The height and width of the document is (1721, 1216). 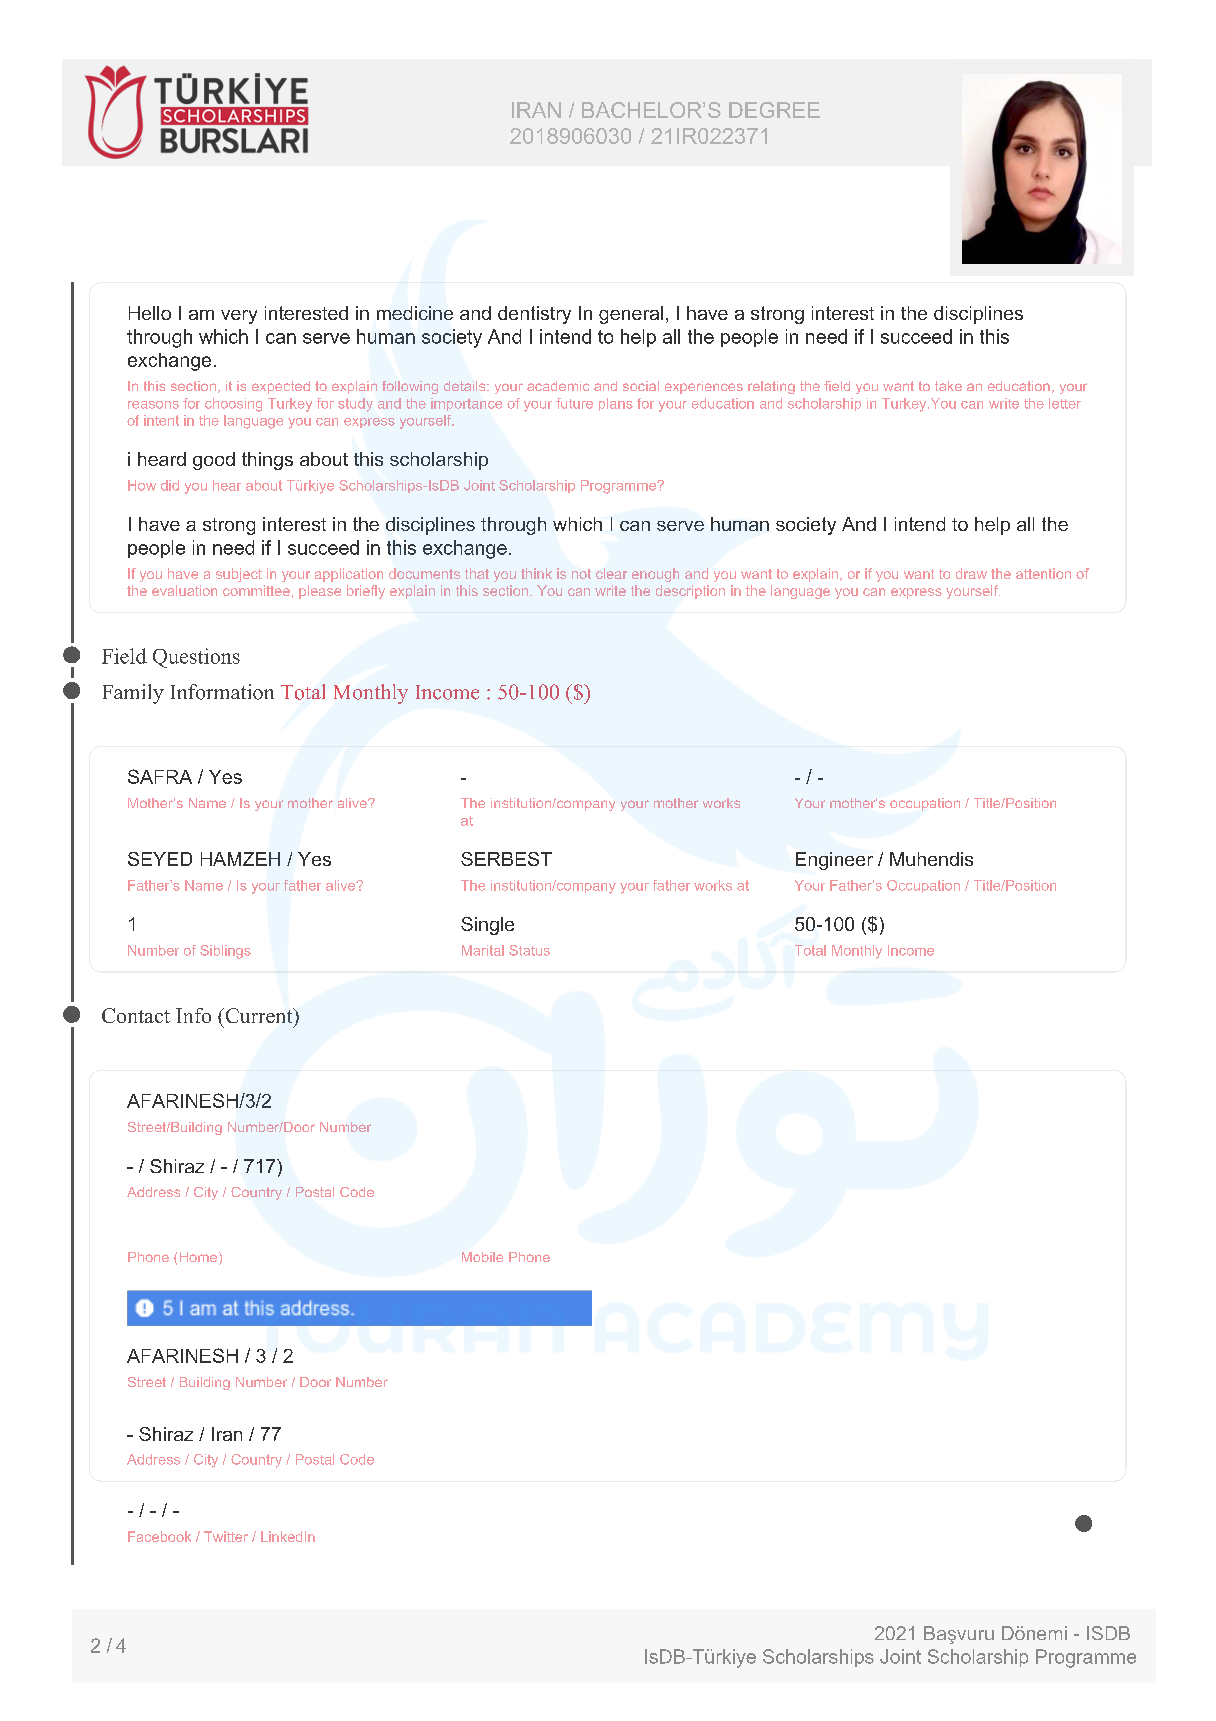 What do you see at coordinates (487, 926) in the document?
I see `Single` at bounding box center [487, 926].
